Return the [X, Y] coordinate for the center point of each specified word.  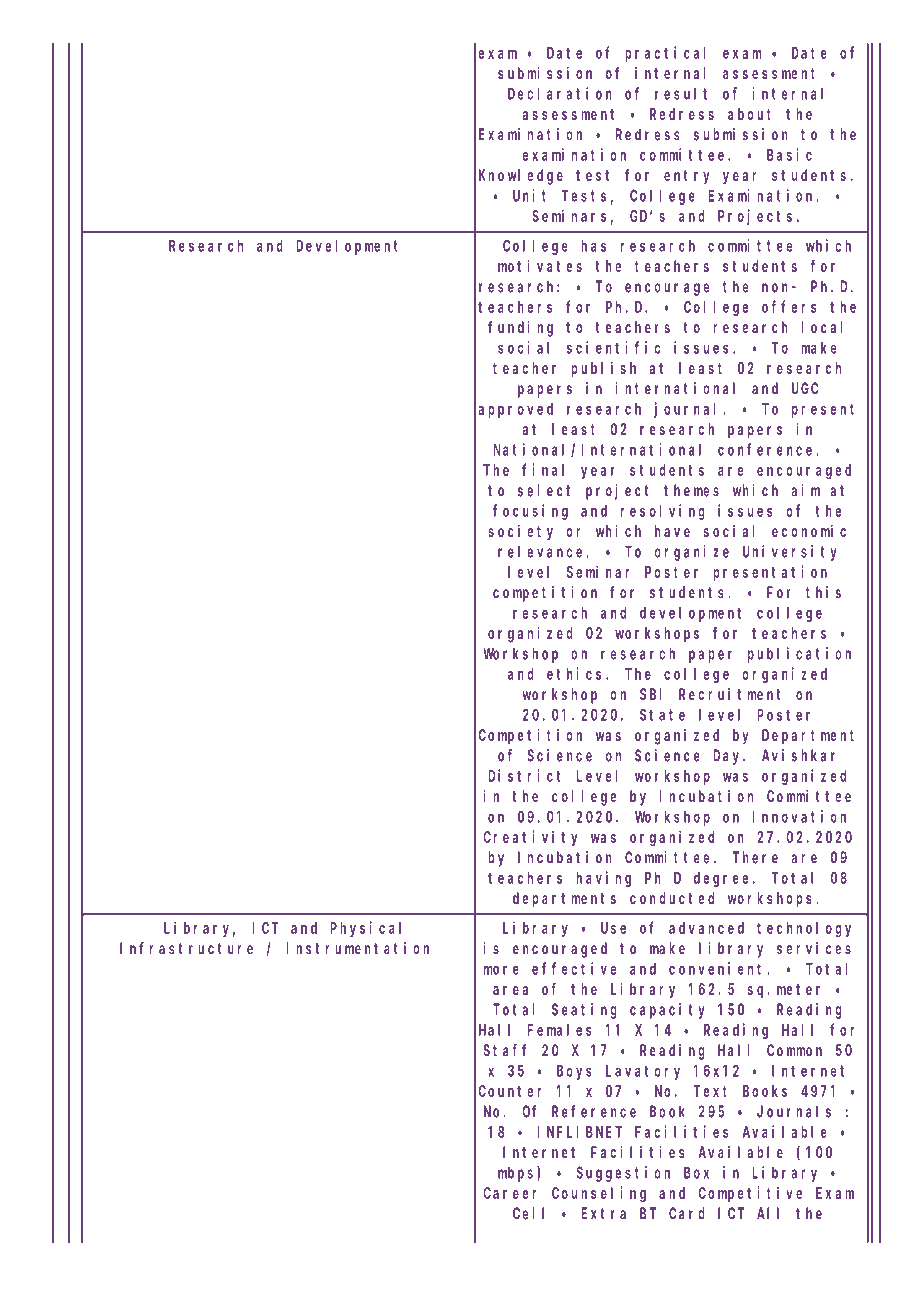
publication [799, 655]
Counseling [599, 1194]
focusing [530, 512]
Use [613, 928]
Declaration [560, 93]
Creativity [530, 838]
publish [604, 369]
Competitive [750, 1194]
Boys [574, 1072]
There [755, 857]
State [662, 715]
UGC [805, 388]
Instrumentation [358, 948]
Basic [789, 154]
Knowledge [521, 177]
